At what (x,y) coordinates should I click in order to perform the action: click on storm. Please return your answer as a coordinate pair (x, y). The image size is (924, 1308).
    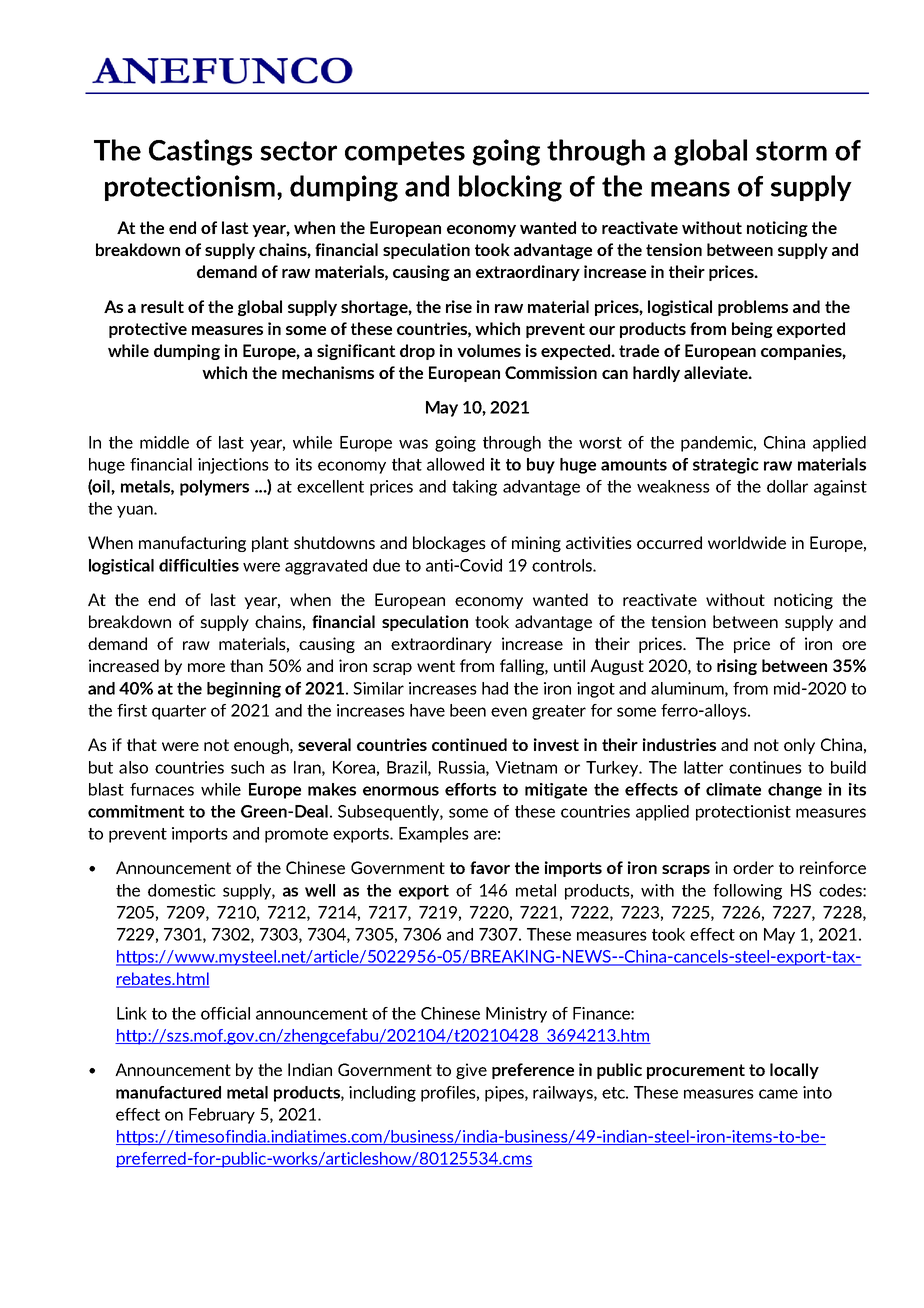
    Looking at the image, I should click on (791, 151).
